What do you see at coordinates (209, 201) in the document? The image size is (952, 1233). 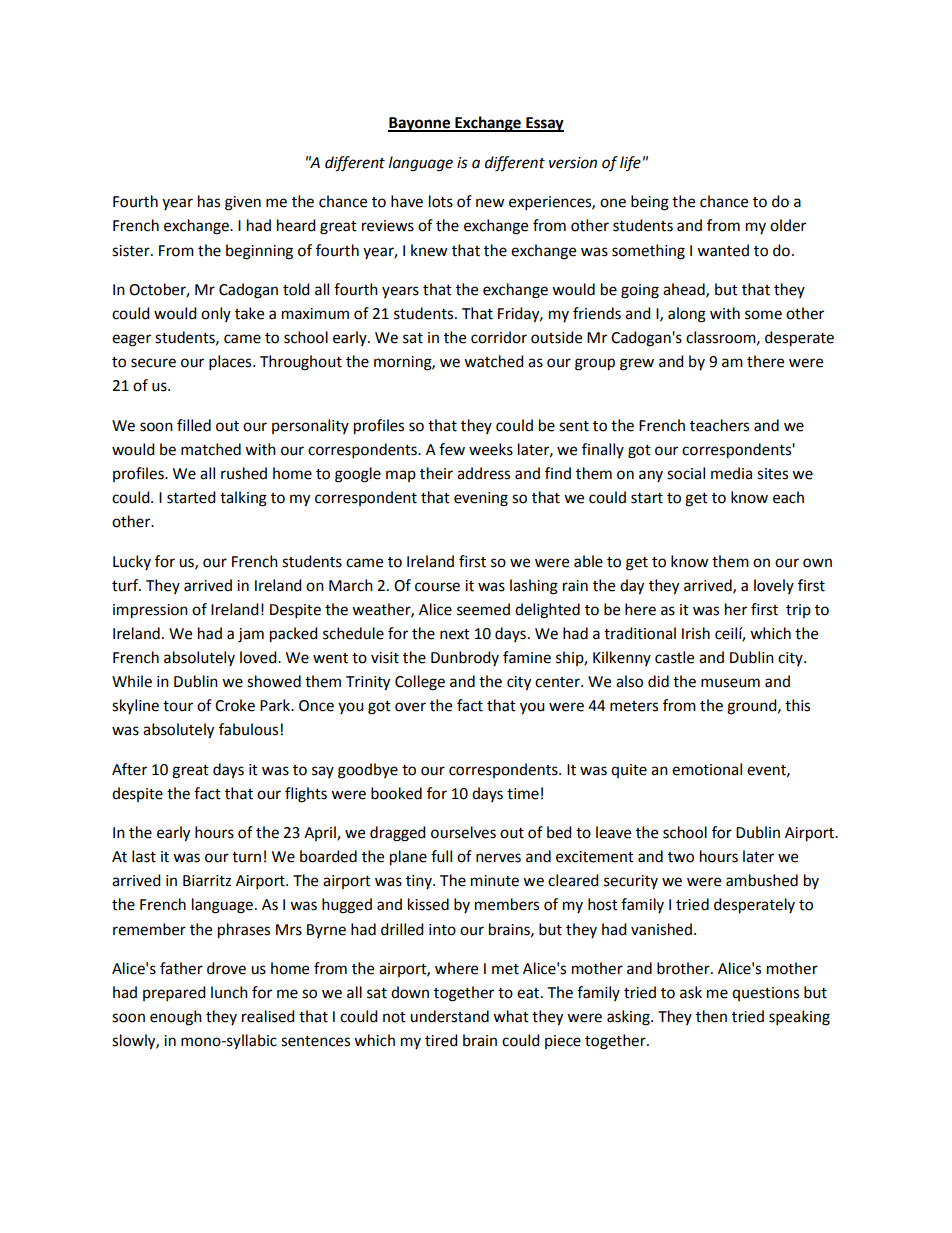 I see `has` at bounding box center [209, 201].
